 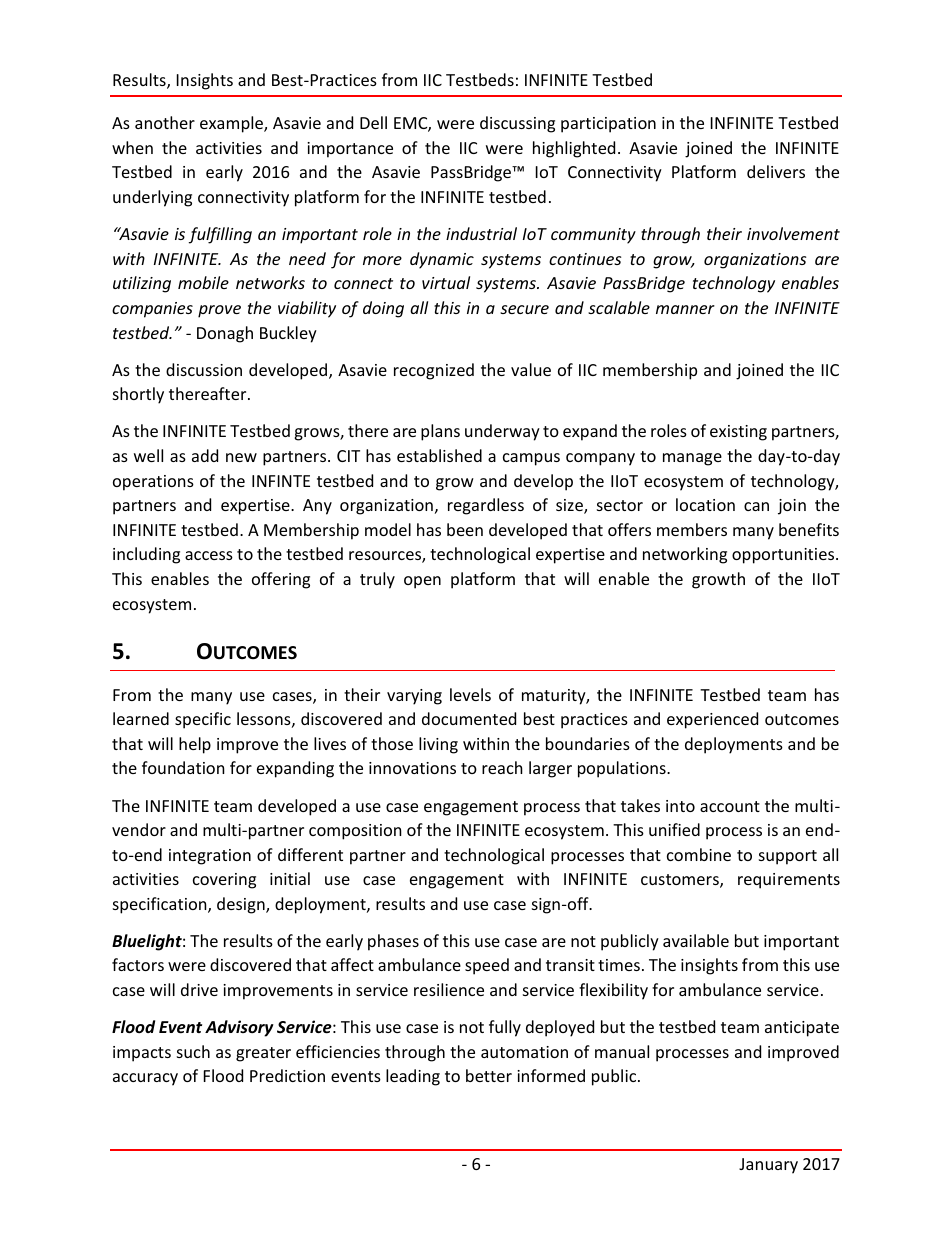 I want to click on better, so click(x=489, y=1075).
